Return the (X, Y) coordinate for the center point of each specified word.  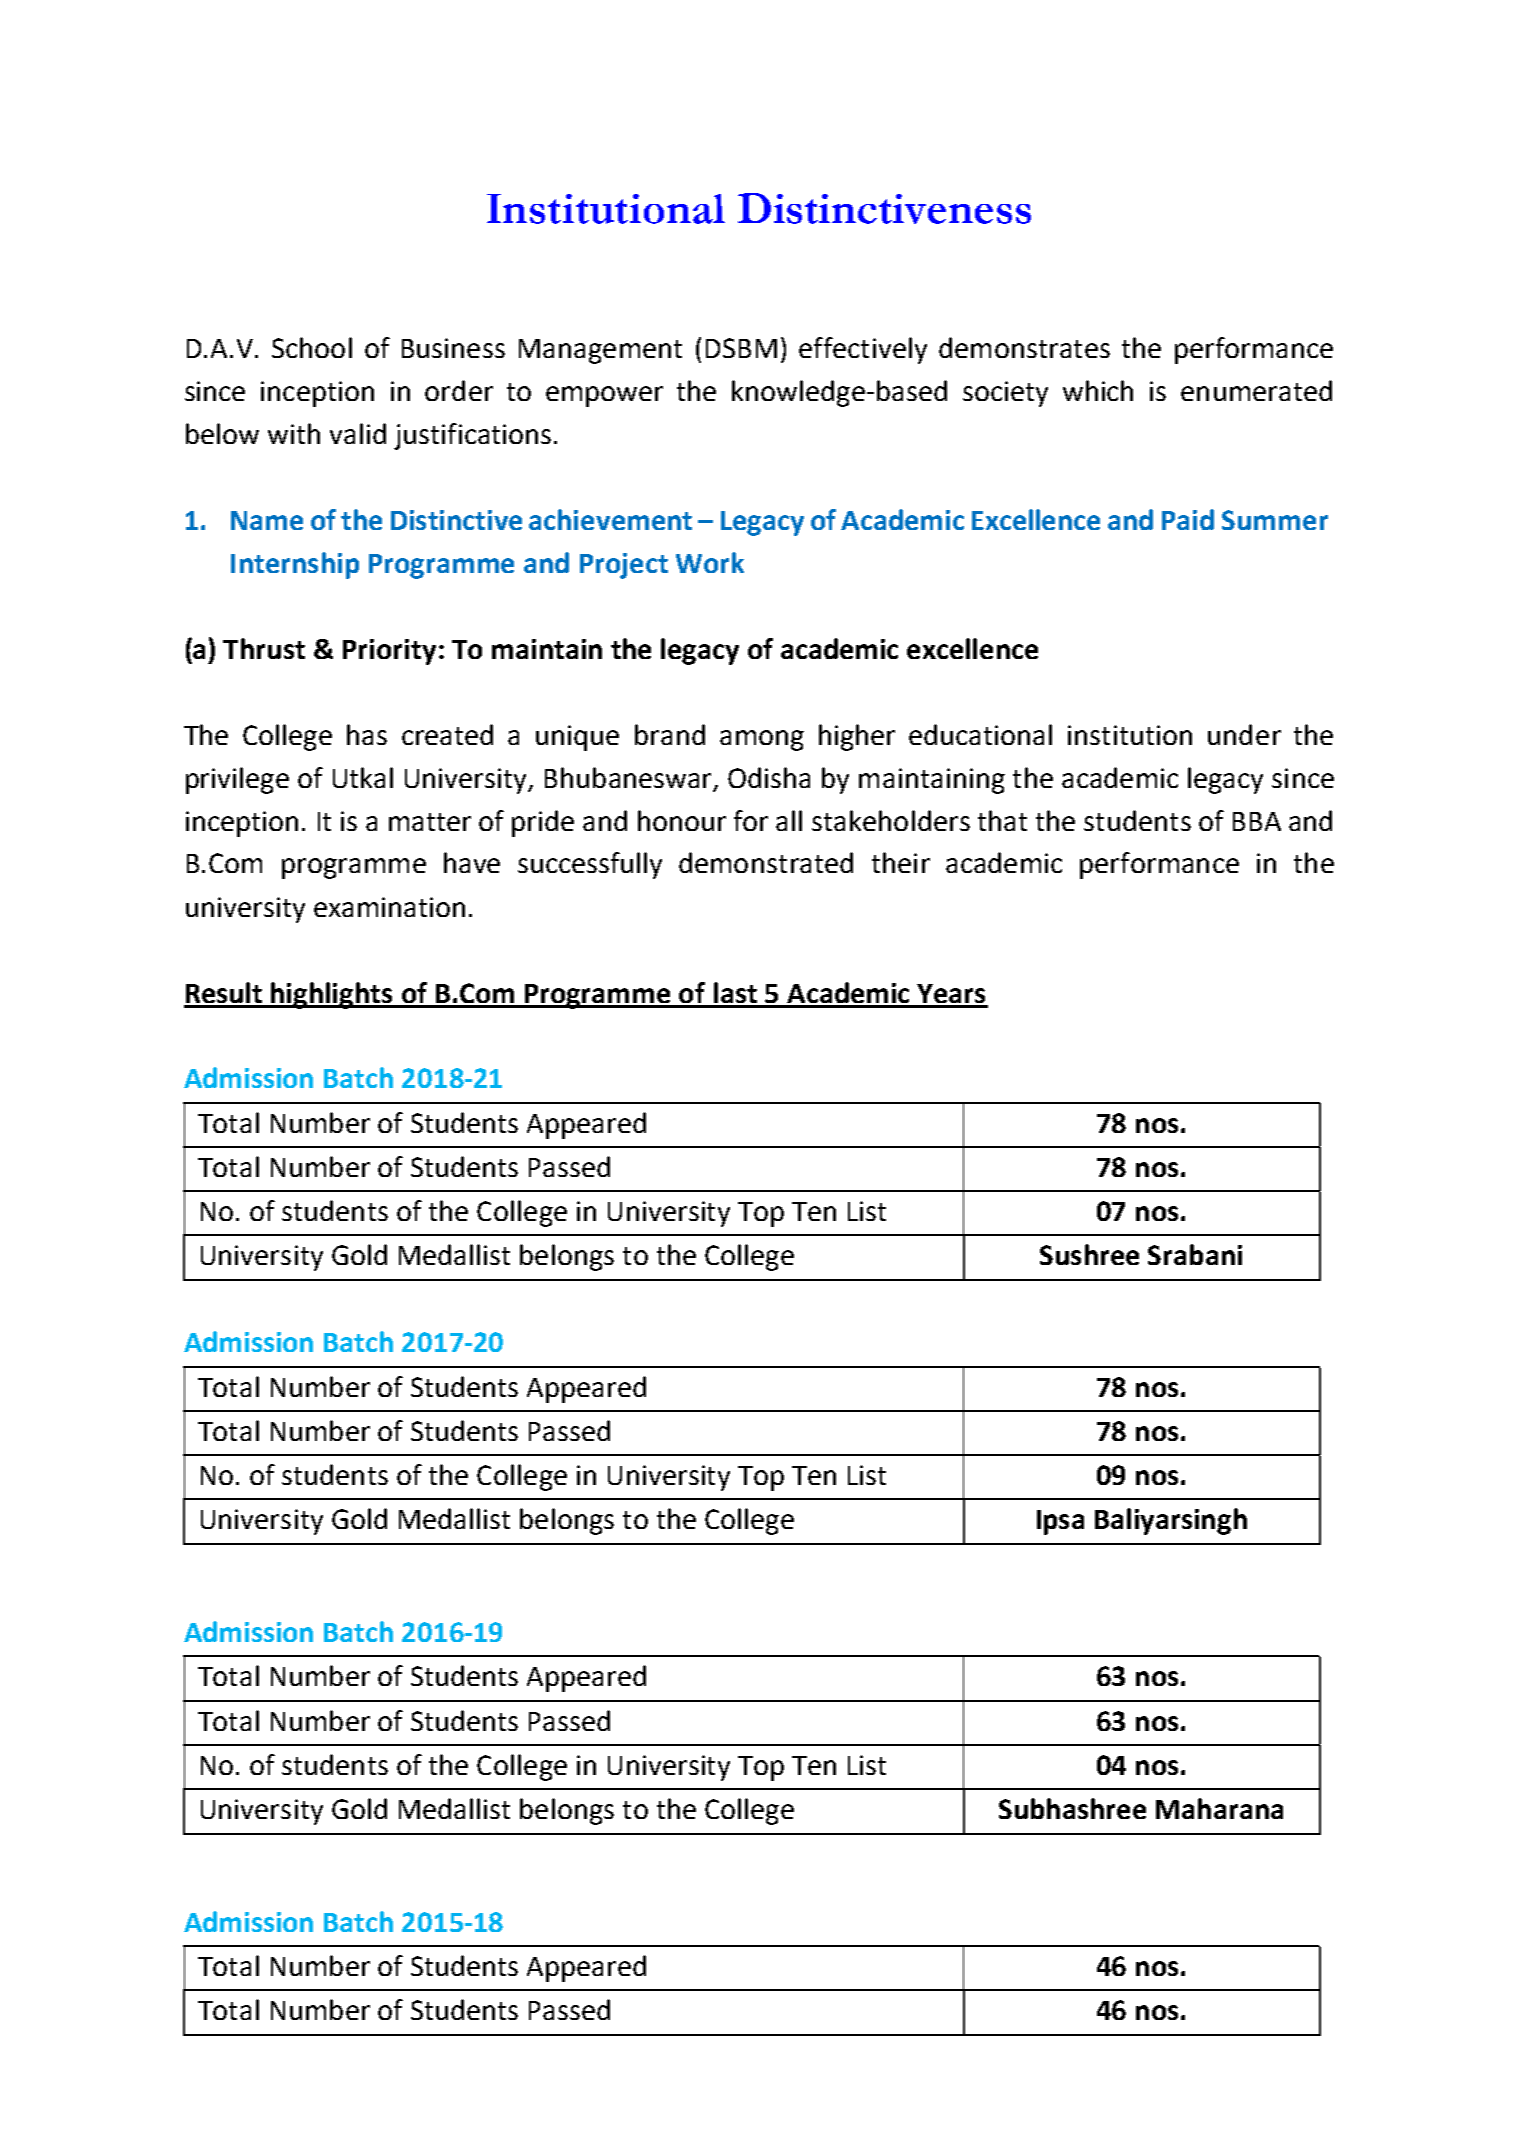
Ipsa (1060, 1522)
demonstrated (766, 862)
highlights (332, 995)
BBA (1257, 821)
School (312, 347)
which (1098, 390)
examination (389, 907)
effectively (863, 350)
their (901, 862)
